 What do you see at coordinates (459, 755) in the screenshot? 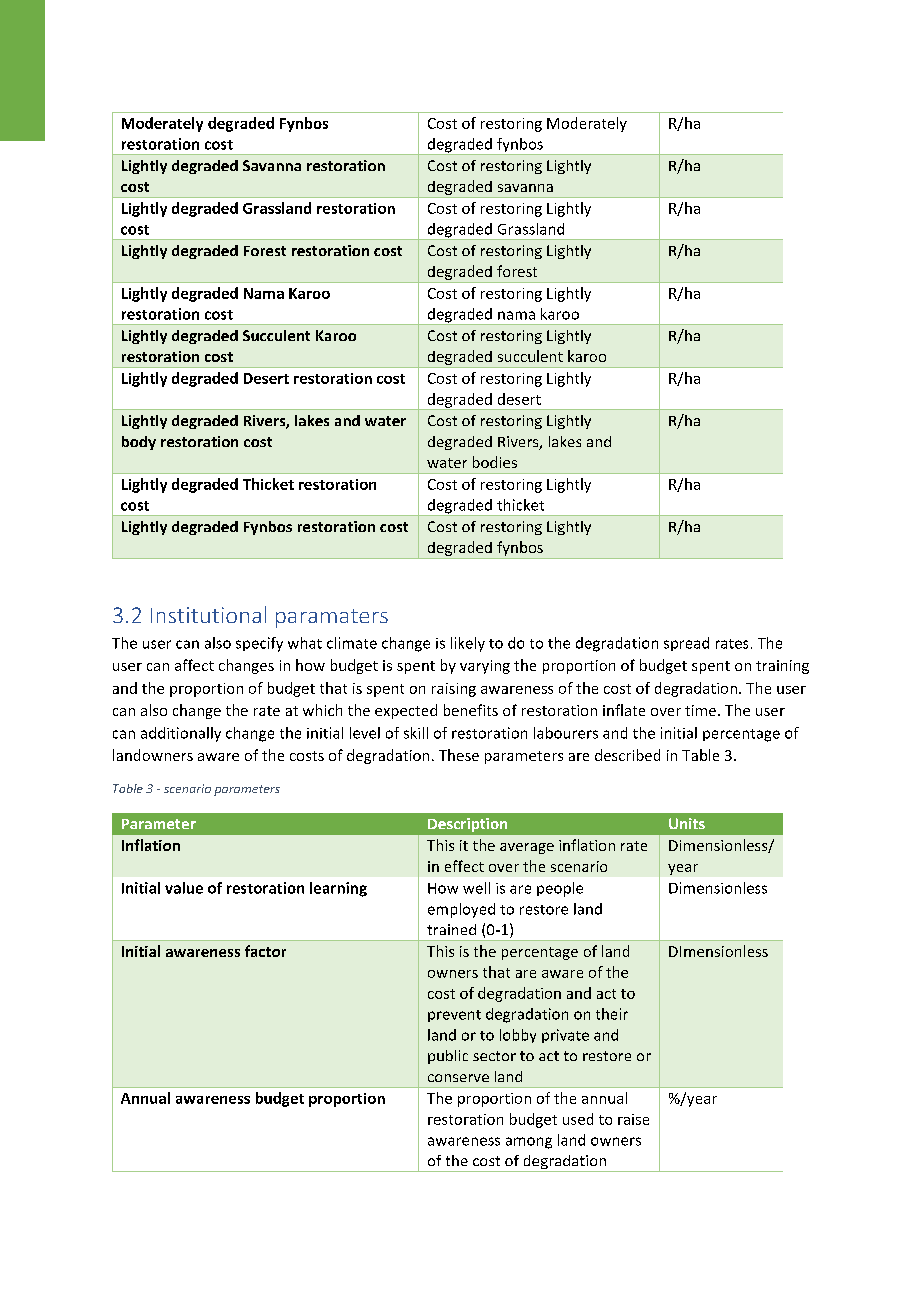
I see `These` at bounding box center [459, 755].
